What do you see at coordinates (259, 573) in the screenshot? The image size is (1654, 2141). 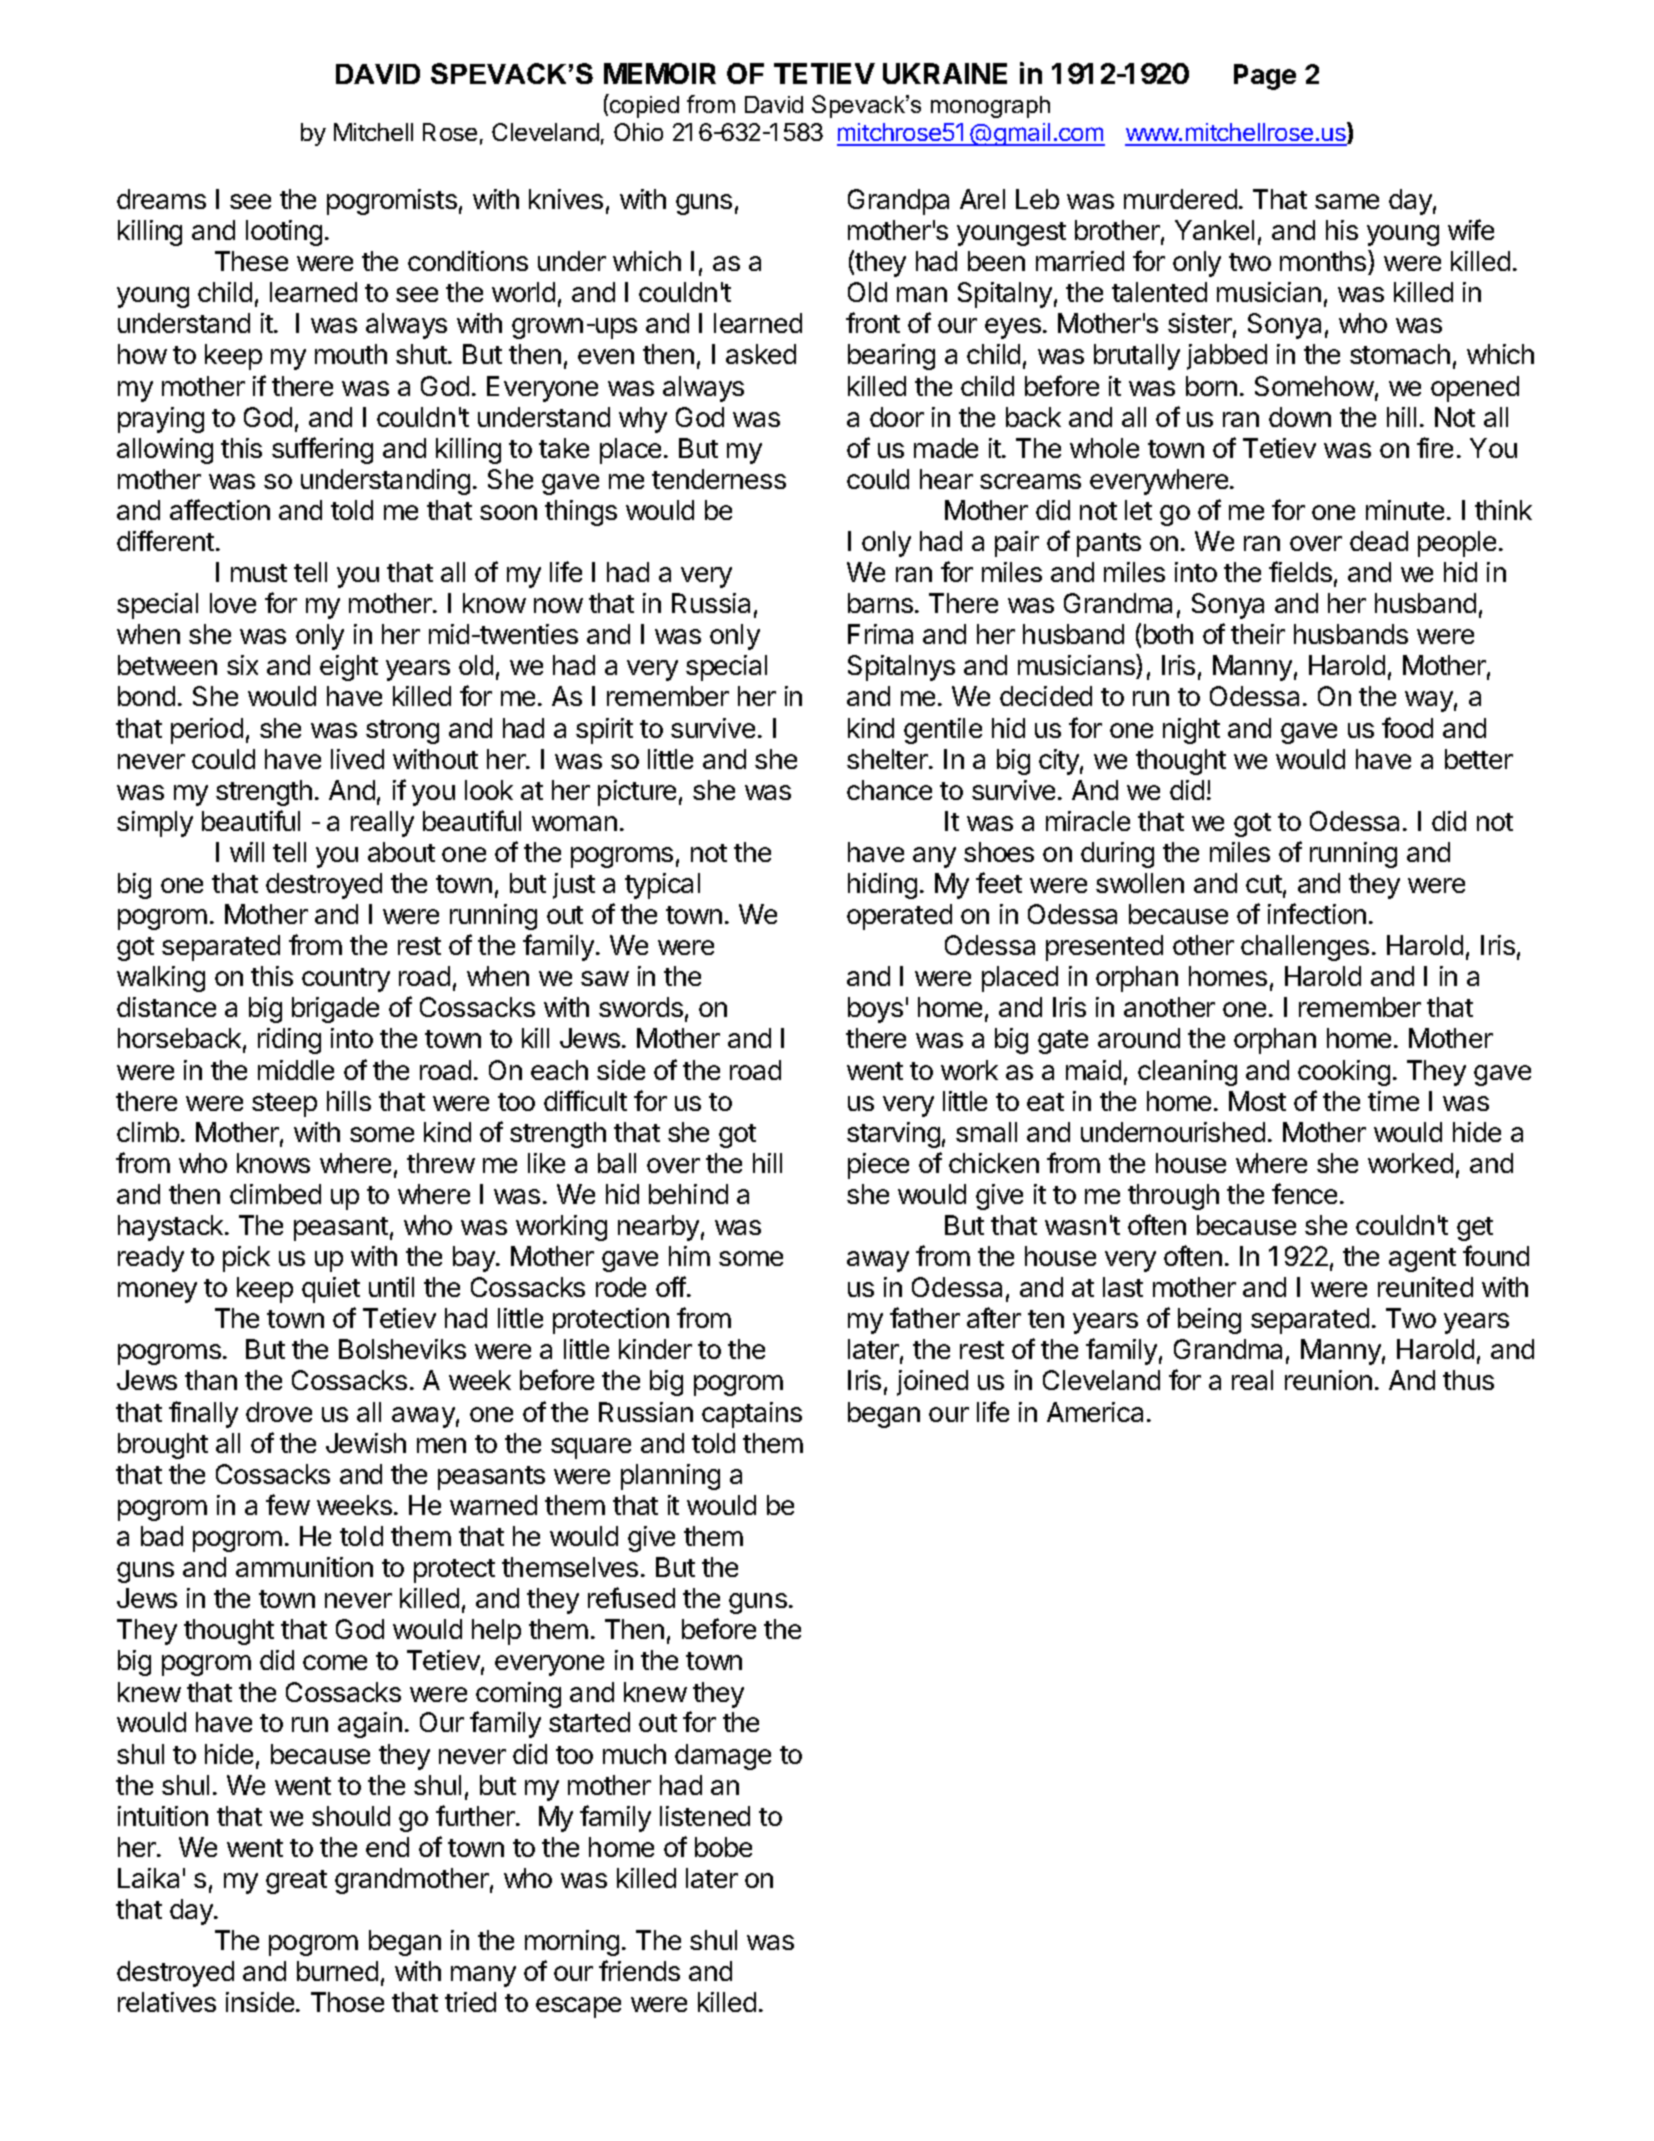 I see `must` at bounding box center [259, 573].
